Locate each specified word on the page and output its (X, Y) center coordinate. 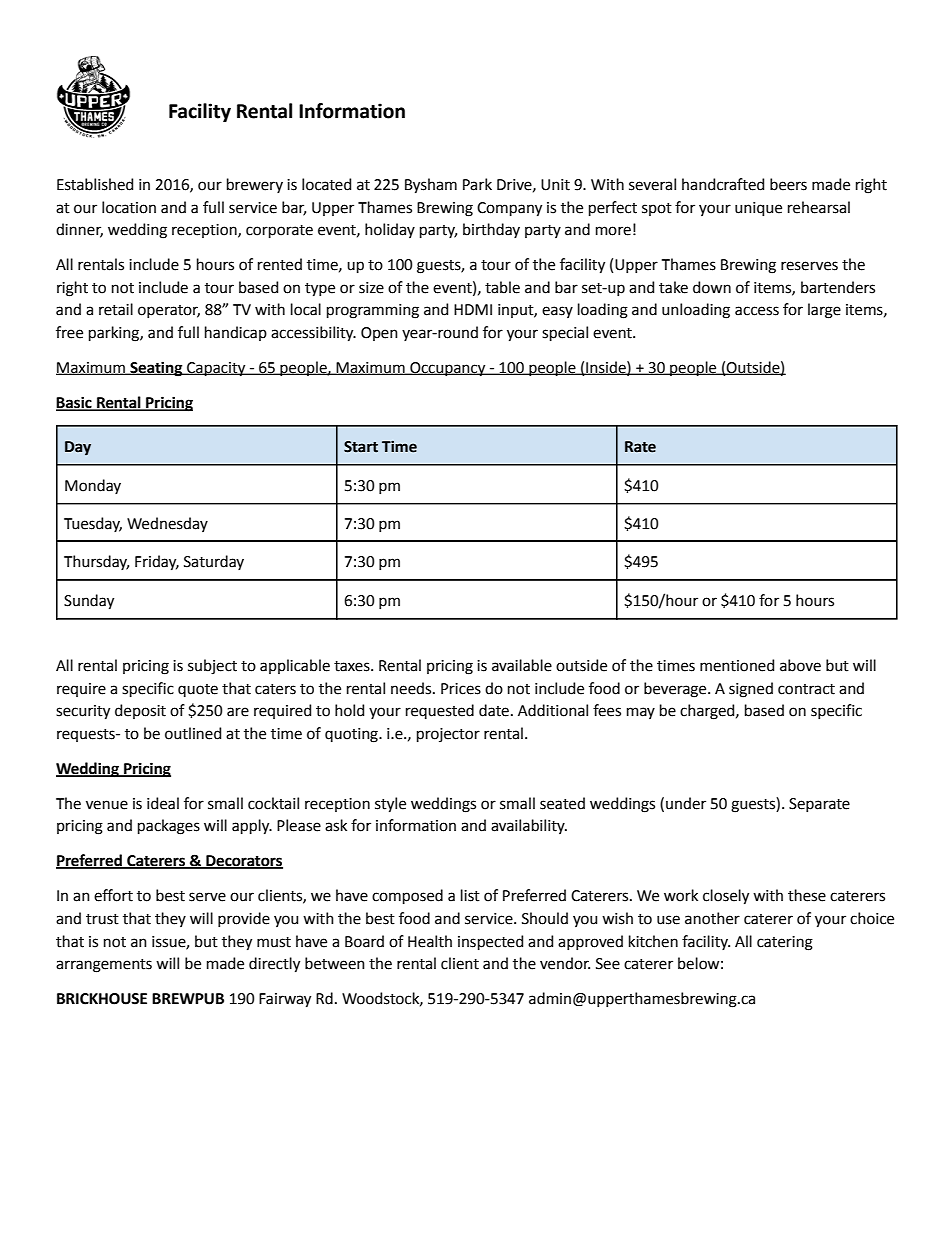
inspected (490, 942)
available (522, 665)
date (494, 710)
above (800, 665)
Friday (157, 563)
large (824, 311)
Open (379, 334)
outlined (193, 733)
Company (509, 209)
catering (785, 943)
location (129, 207)
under (686, 803)
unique (758, 209)
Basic (75, 403)
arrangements (104, 966)
